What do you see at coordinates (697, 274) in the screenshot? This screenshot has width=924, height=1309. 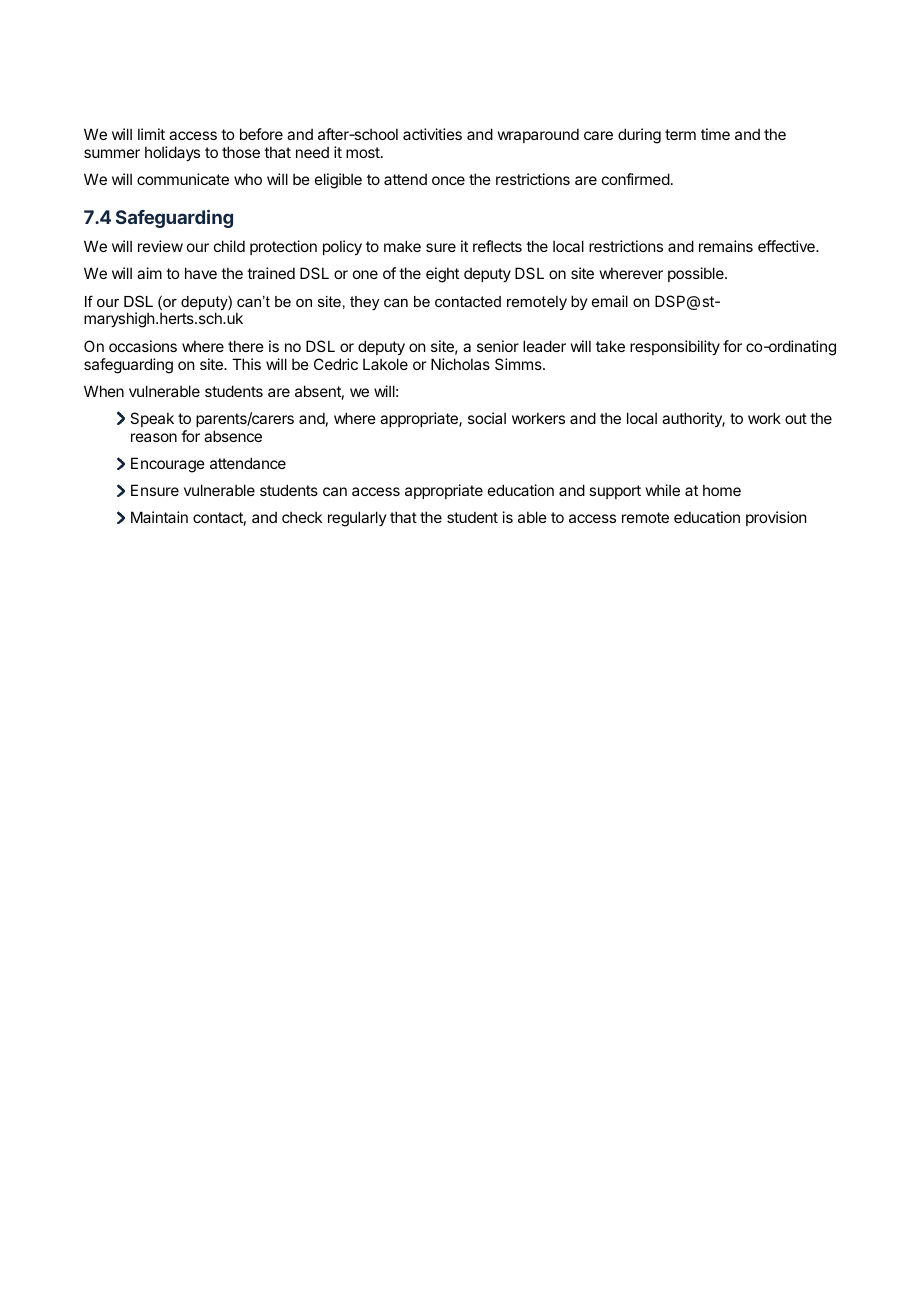 I see `possible` at bounding box center [697, 274].
